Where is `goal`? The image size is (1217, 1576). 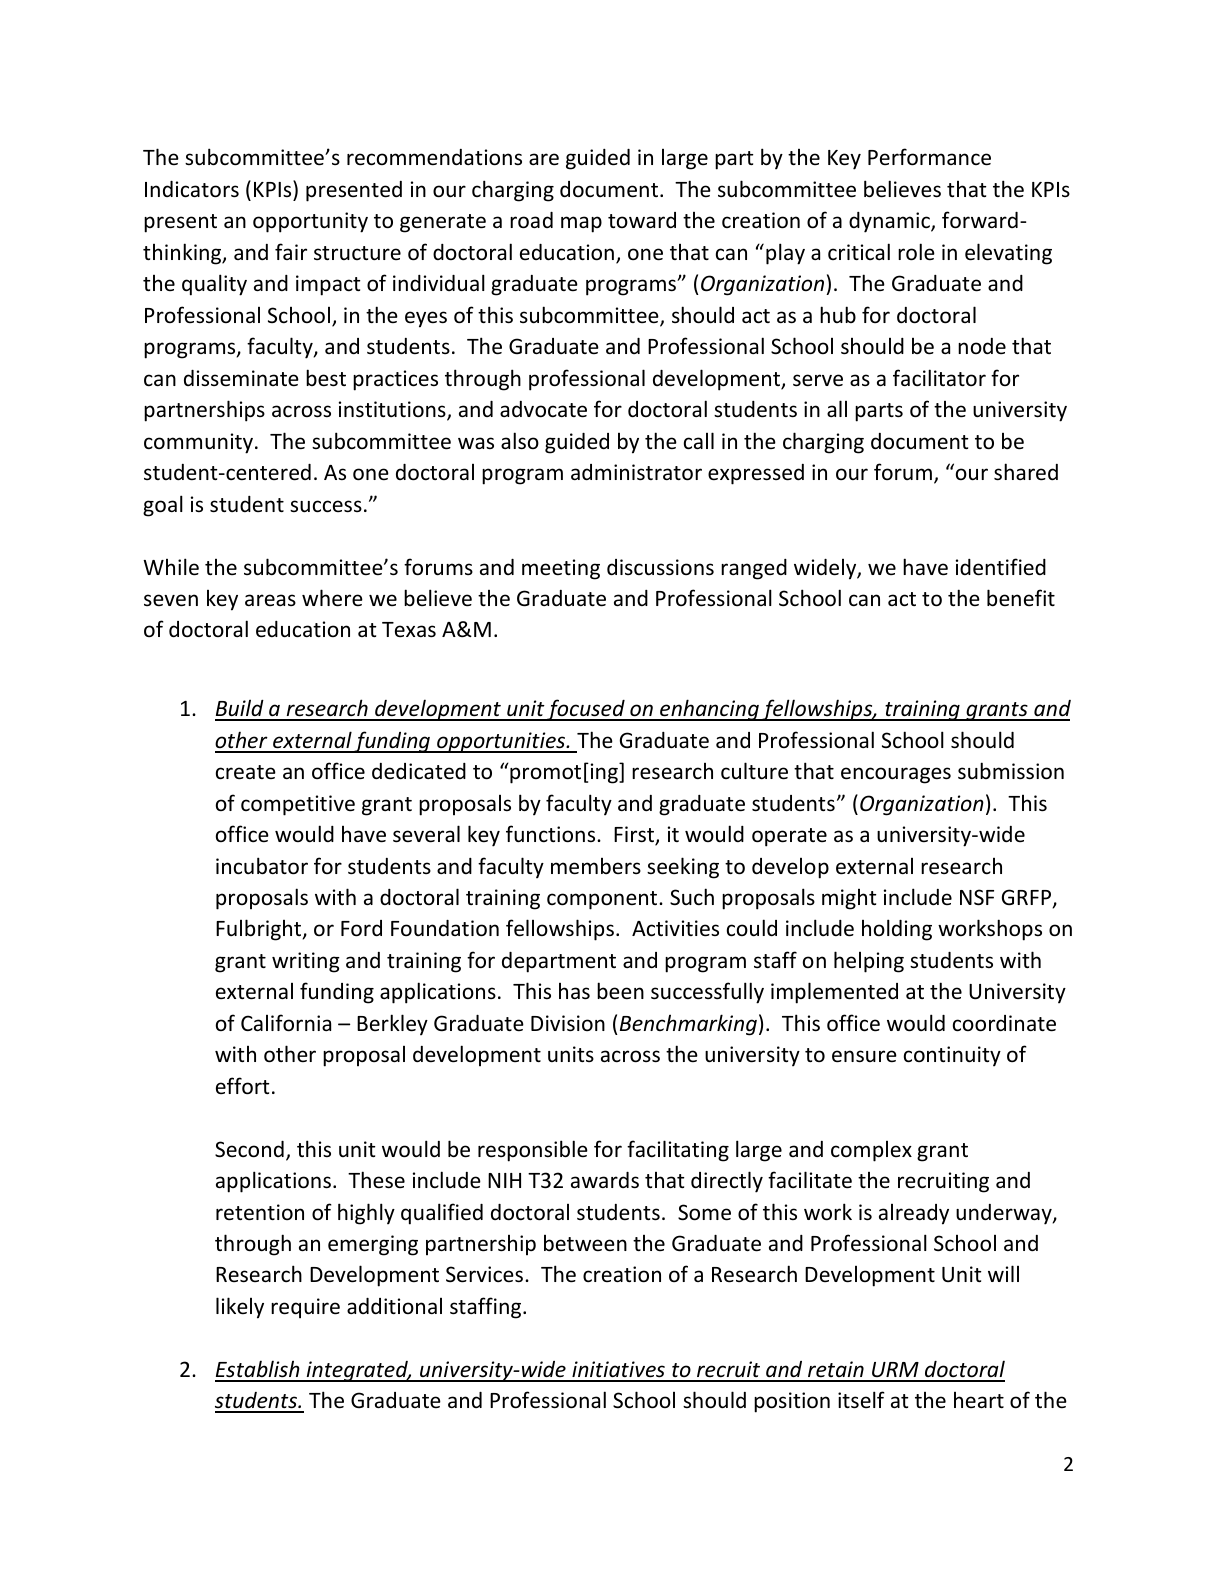 goal is located at coordinates (163, 506).
